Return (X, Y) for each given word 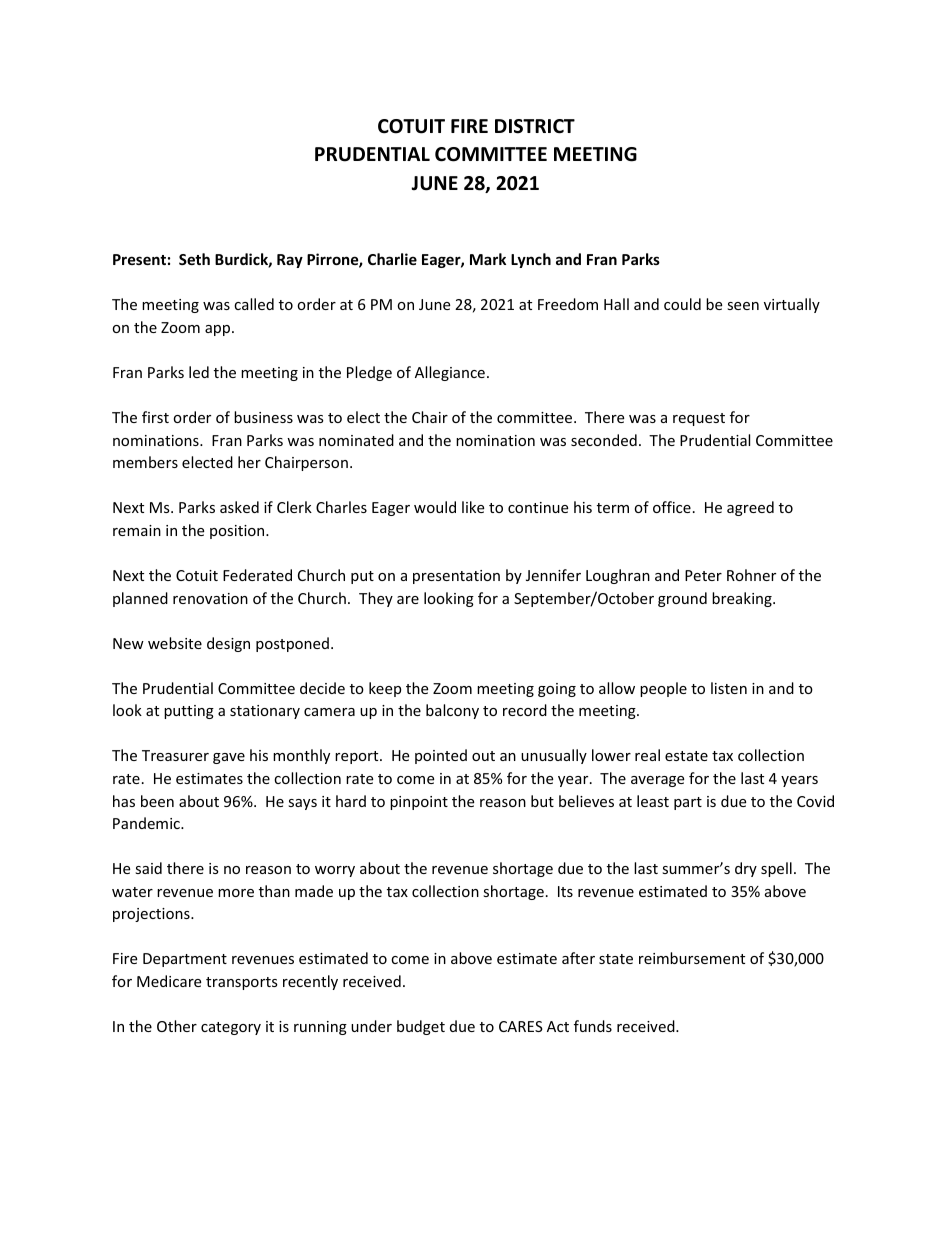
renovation (210, 598)
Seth (194, 259)
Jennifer (553, 575)
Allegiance (450, 373)
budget (421, 1027)
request (699, 419)
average (657, 781)
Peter (703, 575)
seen (743, 306)
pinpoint (419, 803)
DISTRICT (535, 126)
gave (229, 758)
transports (242, 983)
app (219, 330)
